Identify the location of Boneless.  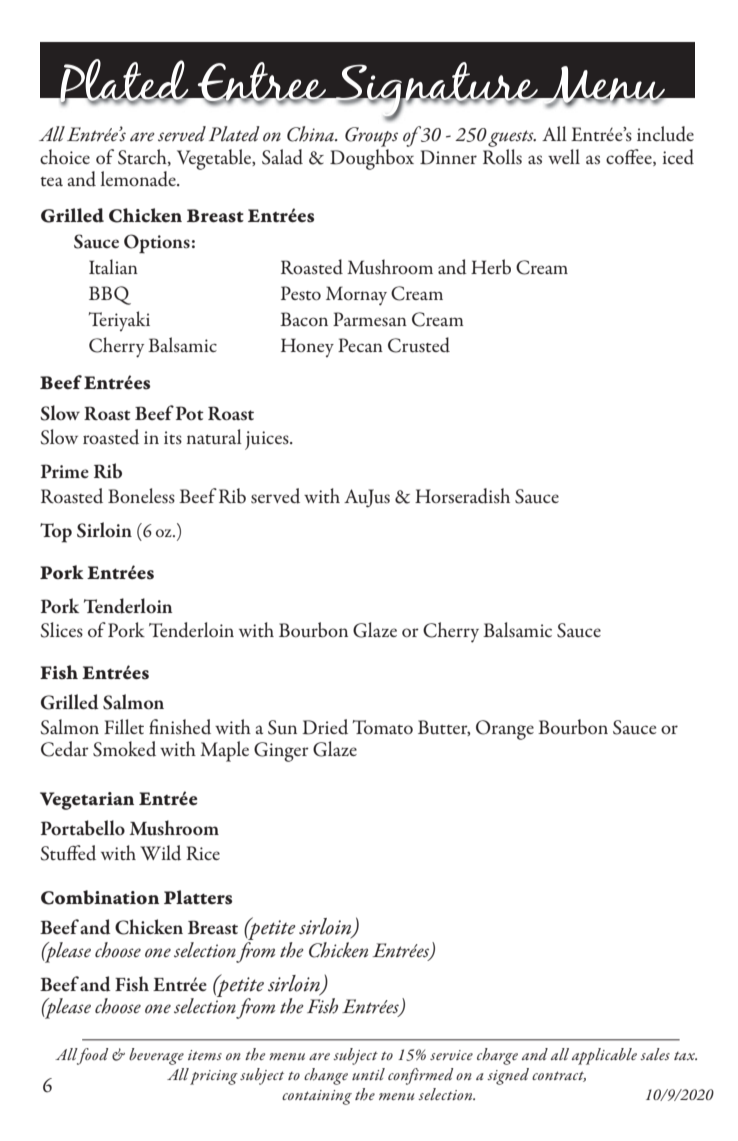
(141, 496).
